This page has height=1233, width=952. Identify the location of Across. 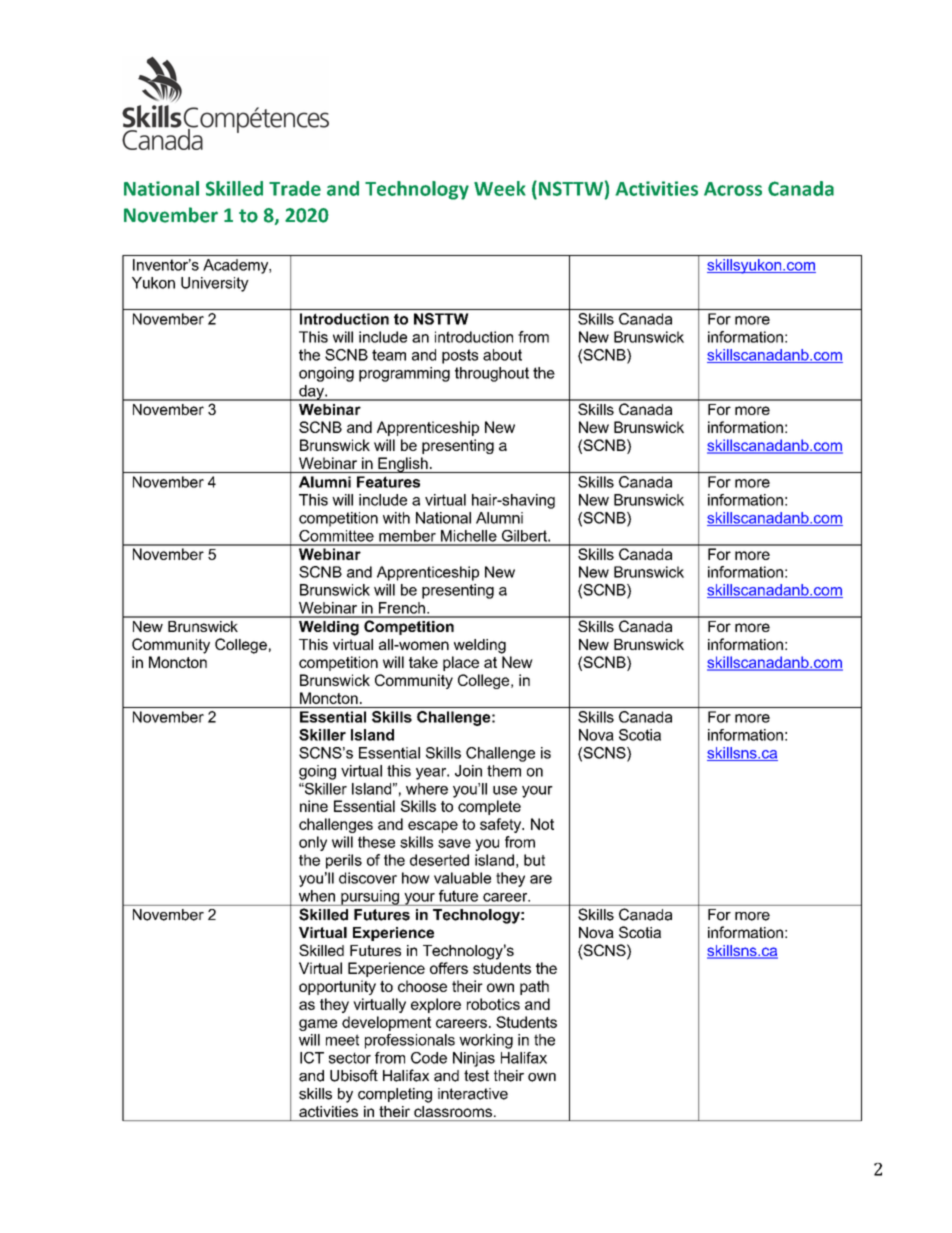
(733, 189).
